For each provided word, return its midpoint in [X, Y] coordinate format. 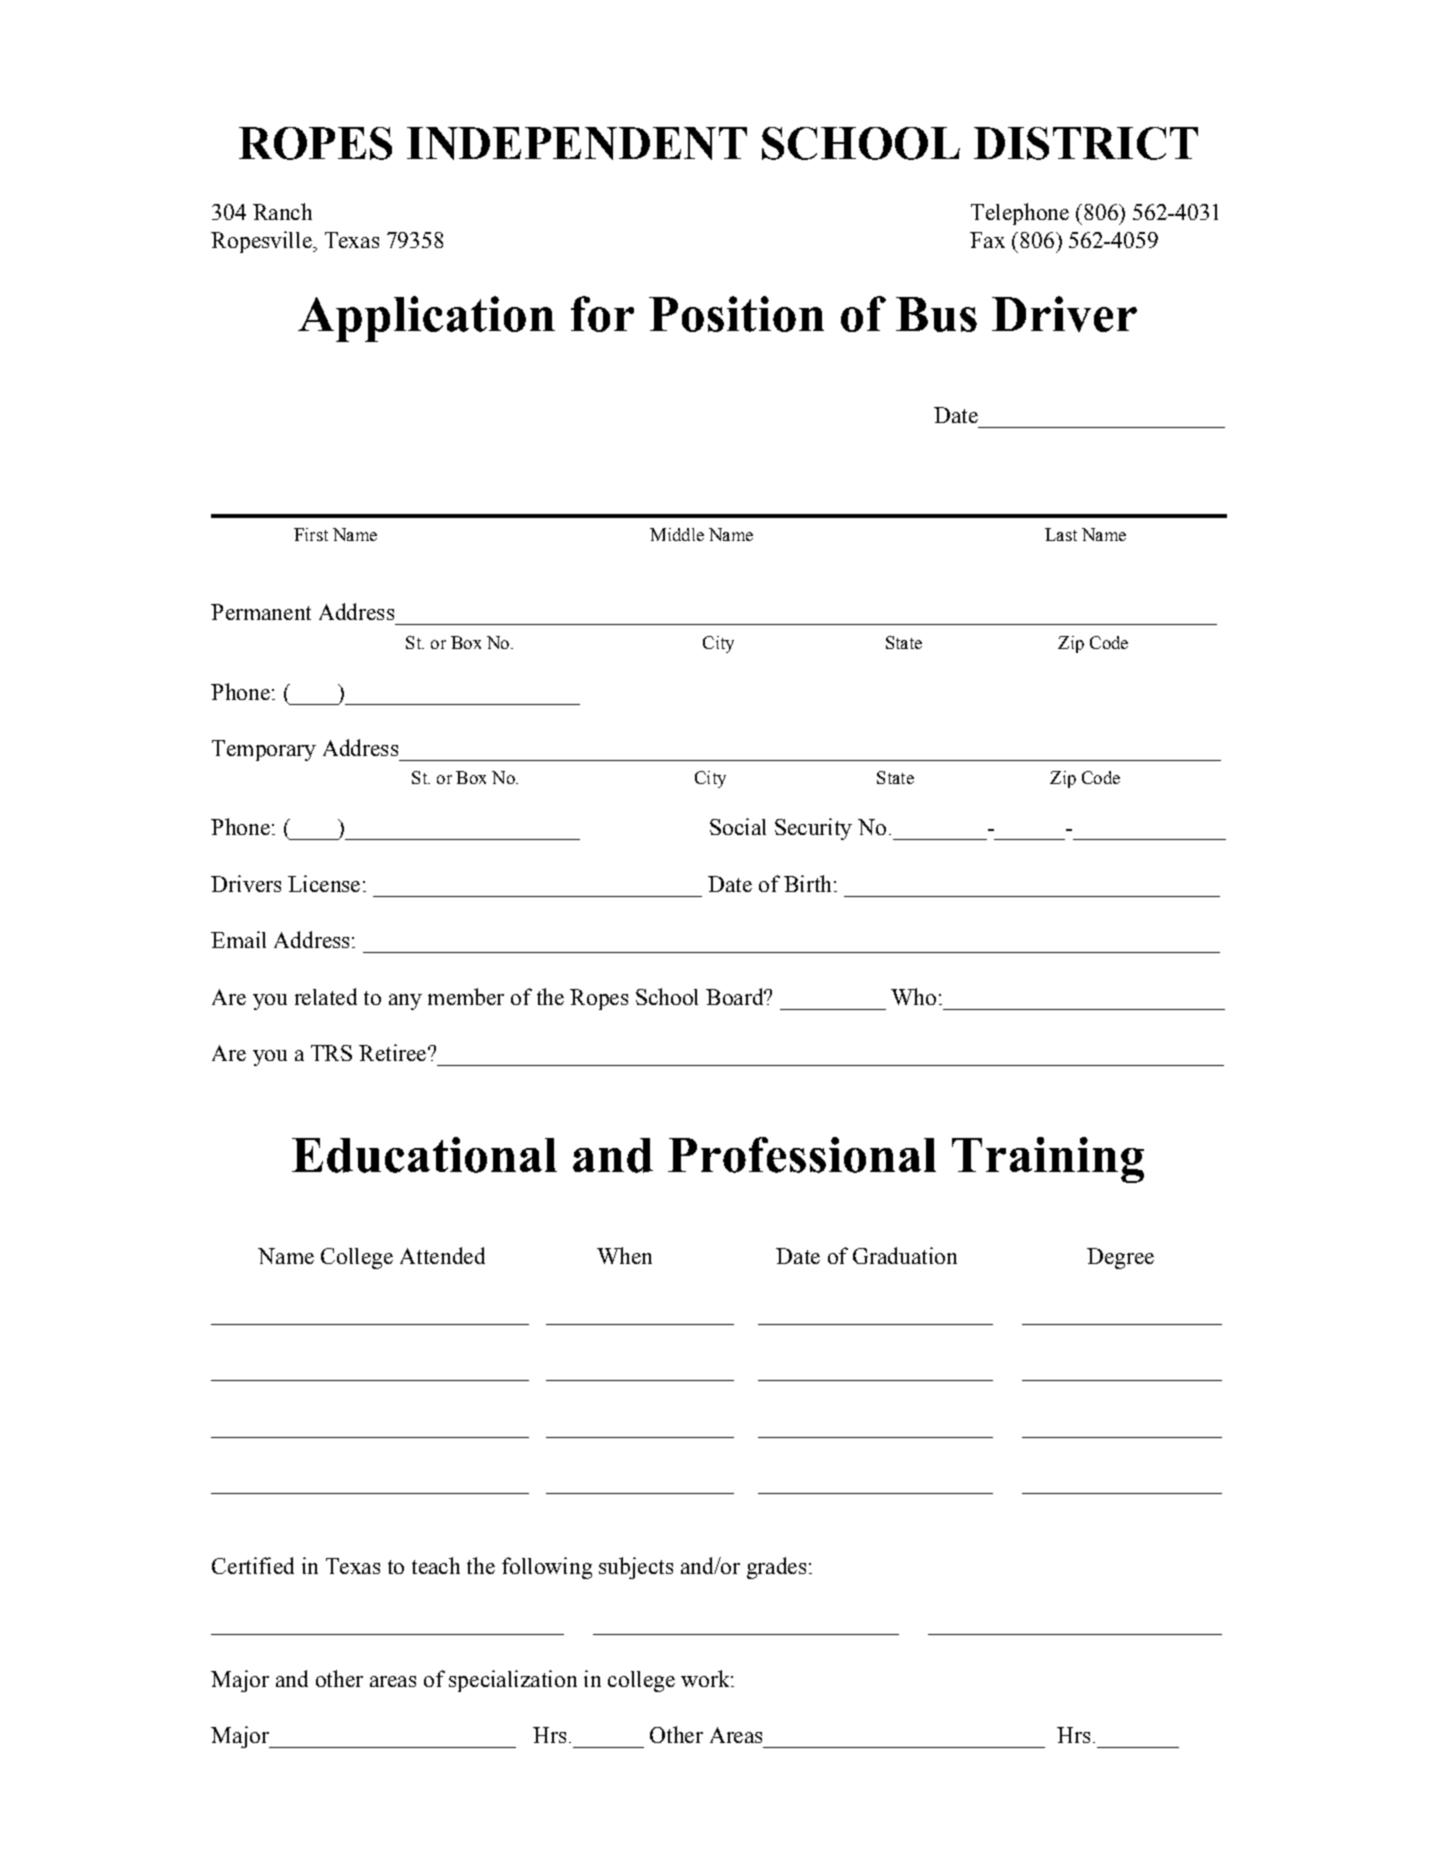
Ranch [282, 211]
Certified [253, 1565]
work [706, 1678]
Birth [807, 883]
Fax [987, 240]
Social [738, 826]
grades [776, 1568]
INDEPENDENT [577, 143]
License [324, 883]
